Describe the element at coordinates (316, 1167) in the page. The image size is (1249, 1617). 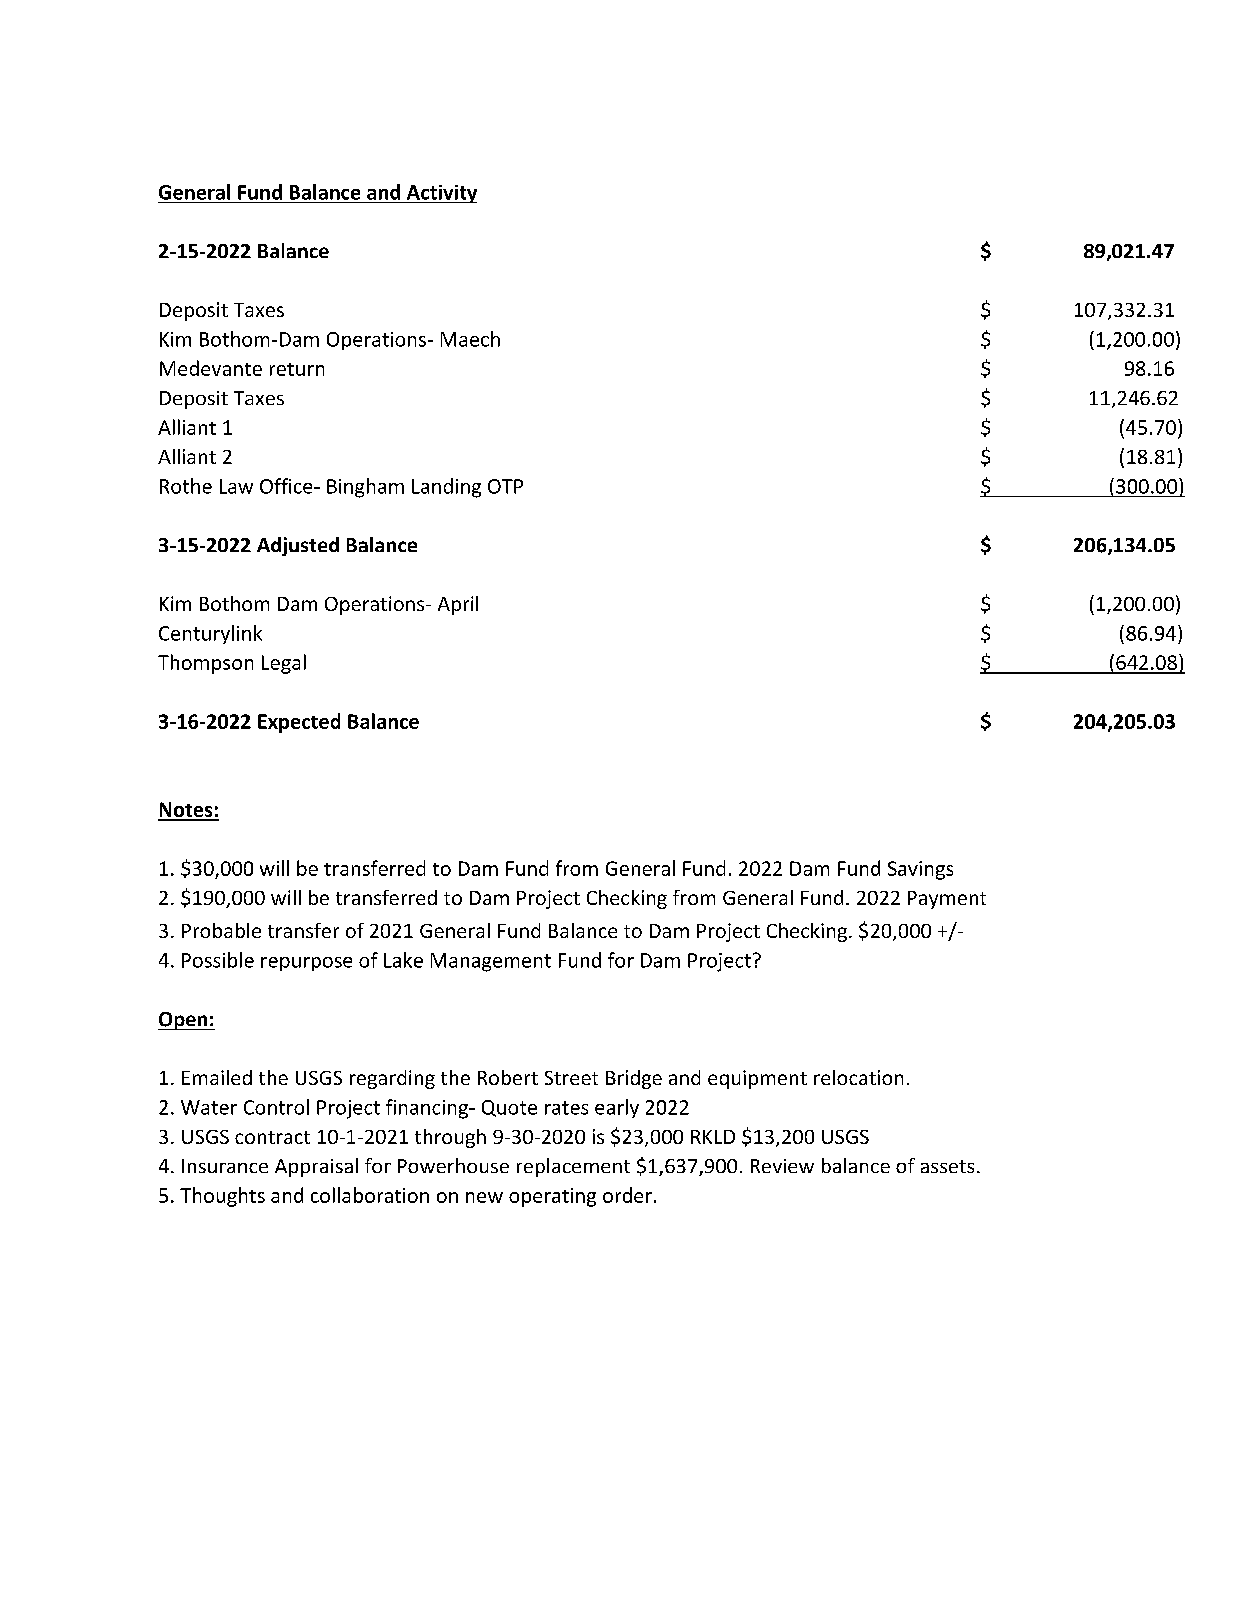
I see `Appraisal` at that location.
